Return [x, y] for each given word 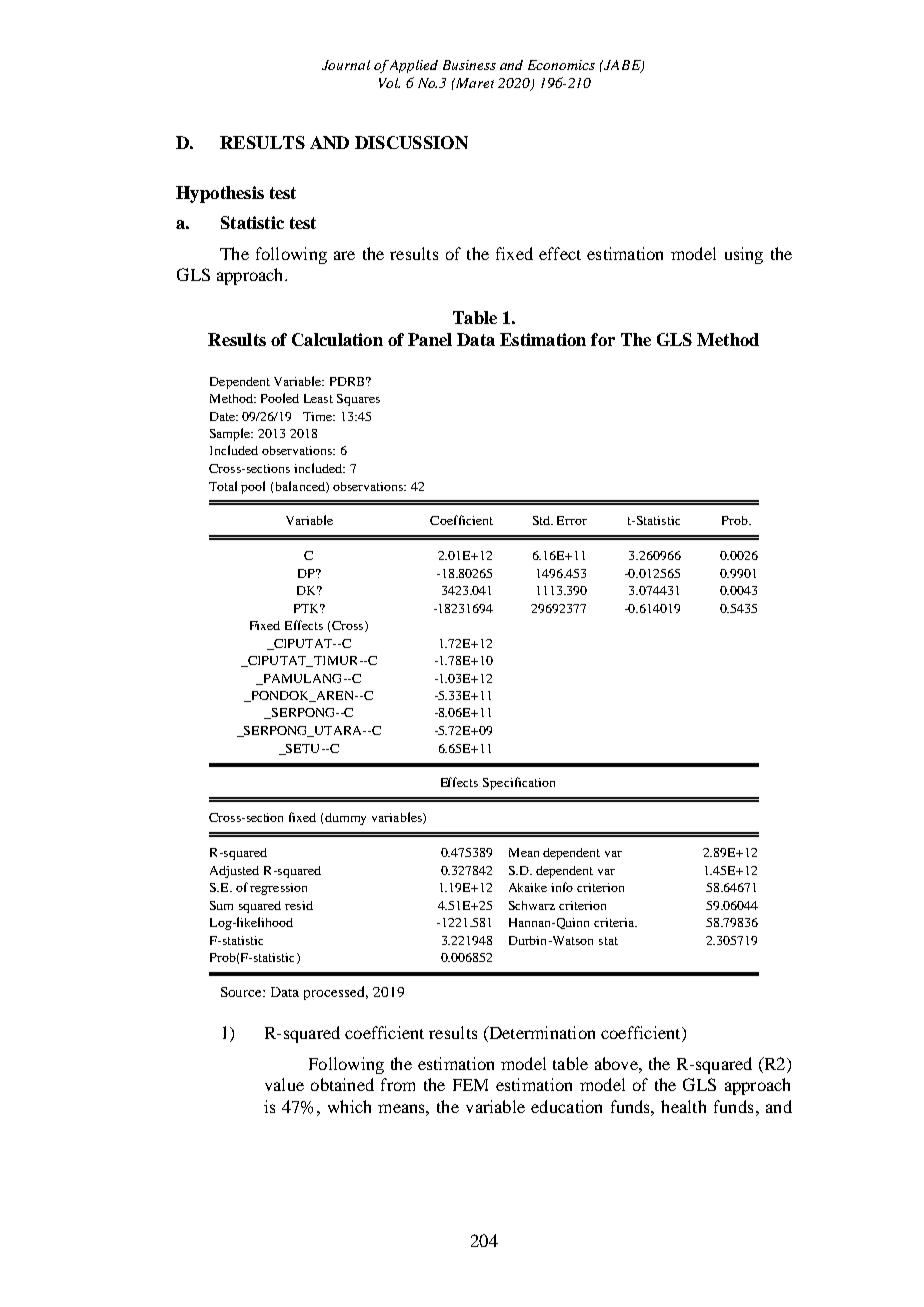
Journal [346, 65]
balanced [301, 487]
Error [572, 520]
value [284, 1084]
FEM [470, 1085]
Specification [519, 783]
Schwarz [532, 905]
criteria [615, 922]
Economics [561, 65]
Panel [430, 339]
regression [278, 889]
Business [469, 65]
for [603, 339]
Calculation [337, 339]
